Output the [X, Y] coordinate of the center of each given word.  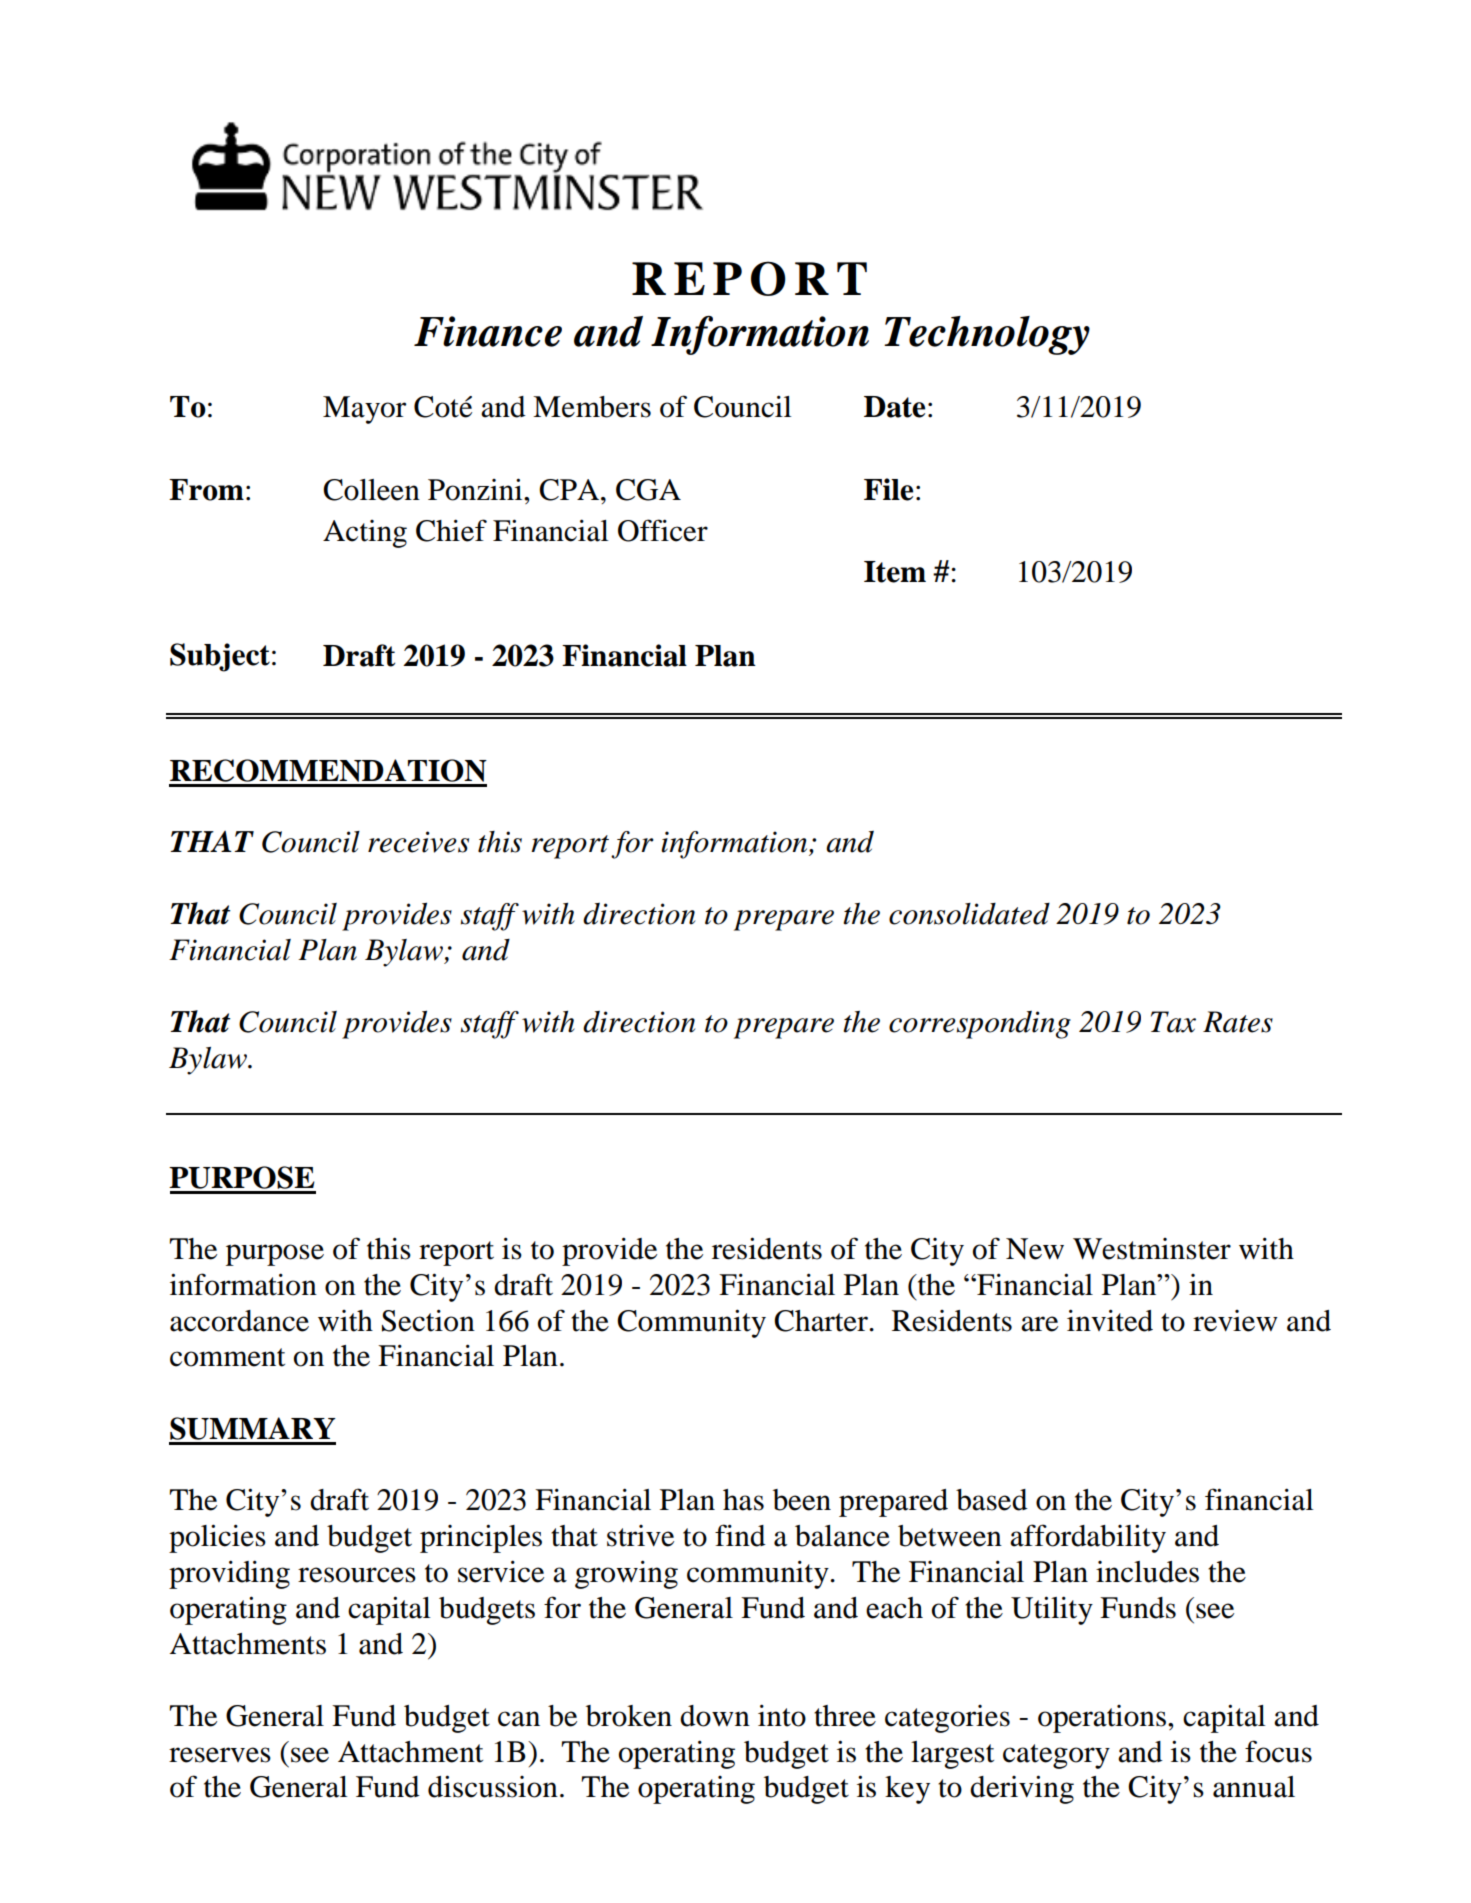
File [888, 489]
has [743, 1500]
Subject [220, 657]
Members [592, 407]
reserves [220, 1755]
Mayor [364, 410]
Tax [1173, 1022]
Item [895, 572]
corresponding [980, 1025]
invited [1110, 1320]
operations [1102, 1719]
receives [418, 842]
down [715, 1716]
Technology [987, 335]
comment [227, 1357]
